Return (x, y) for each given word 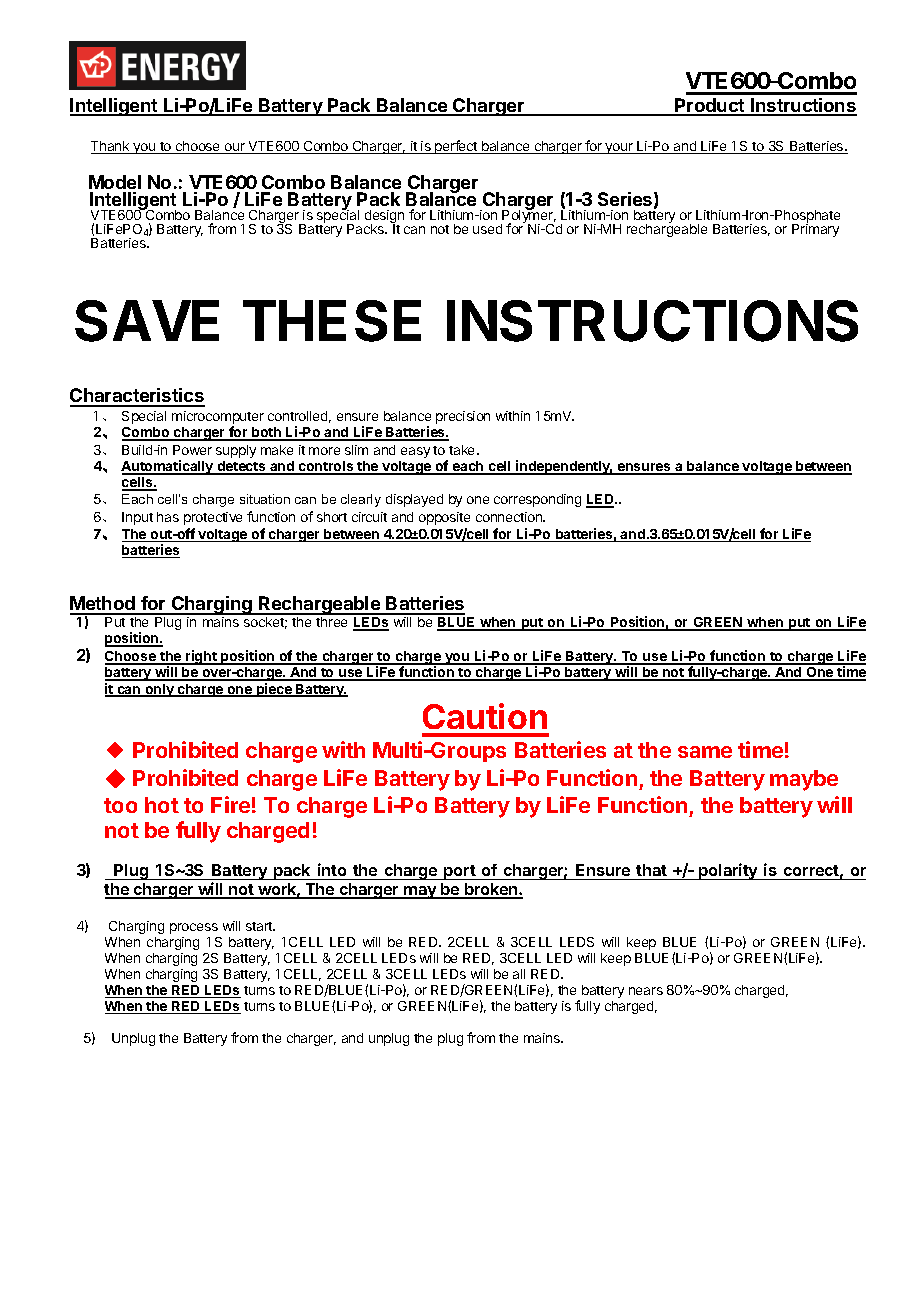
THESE (332, 321)
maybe (804, 780)
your (619, 148)
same (705, 752)
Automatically (168, 467)
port (460, 872)
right (201, 657)
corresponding (537, 500)
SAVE (147, 321)
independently (563, 467)
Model (115, 182)
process (194, 928)
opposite (444, 518)
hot (162, 805)
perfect (456, 147)
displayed (414, 500)
